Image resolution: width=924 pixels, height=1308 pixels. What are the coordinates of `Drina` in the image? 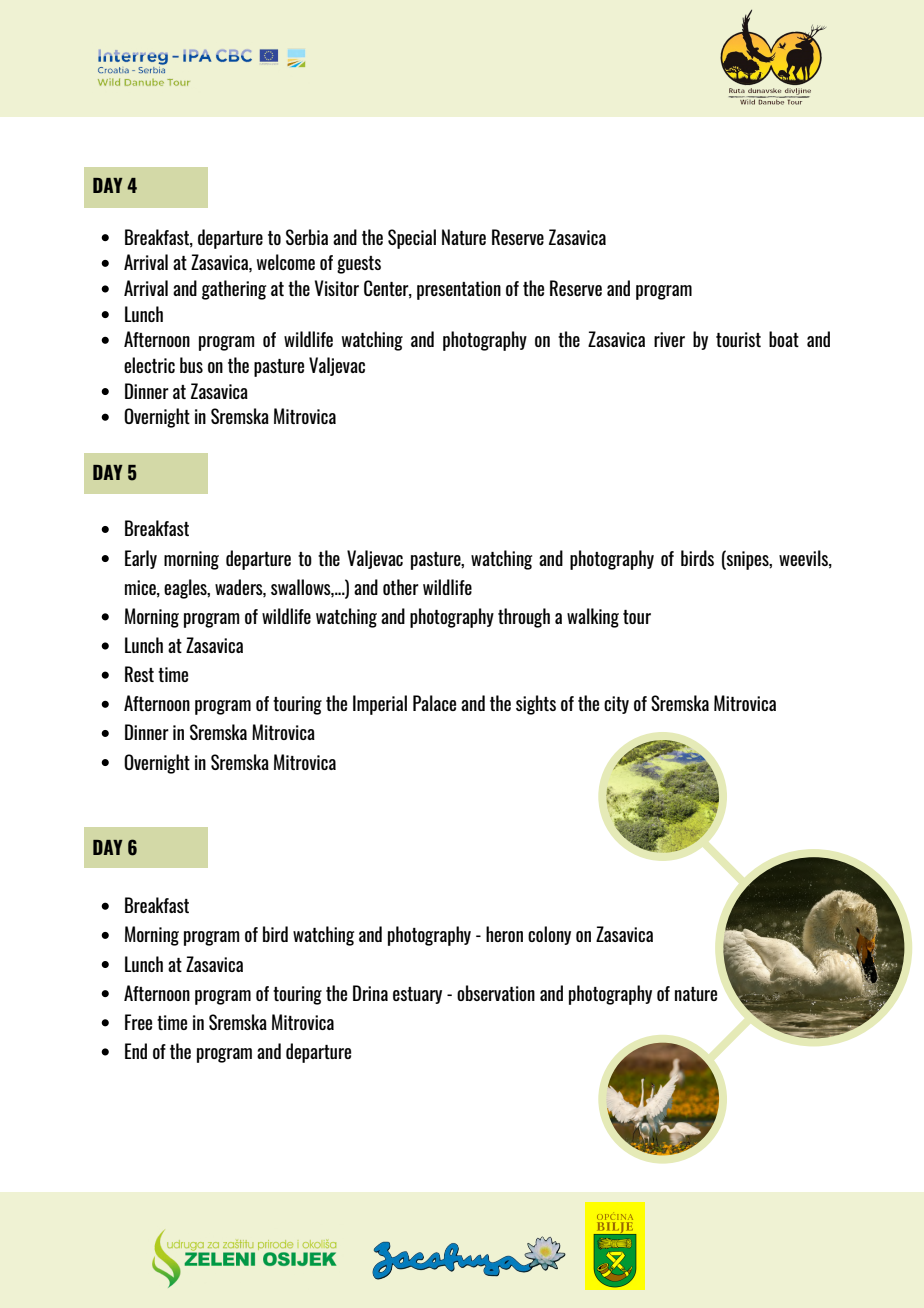 It's located at (370, 993).
